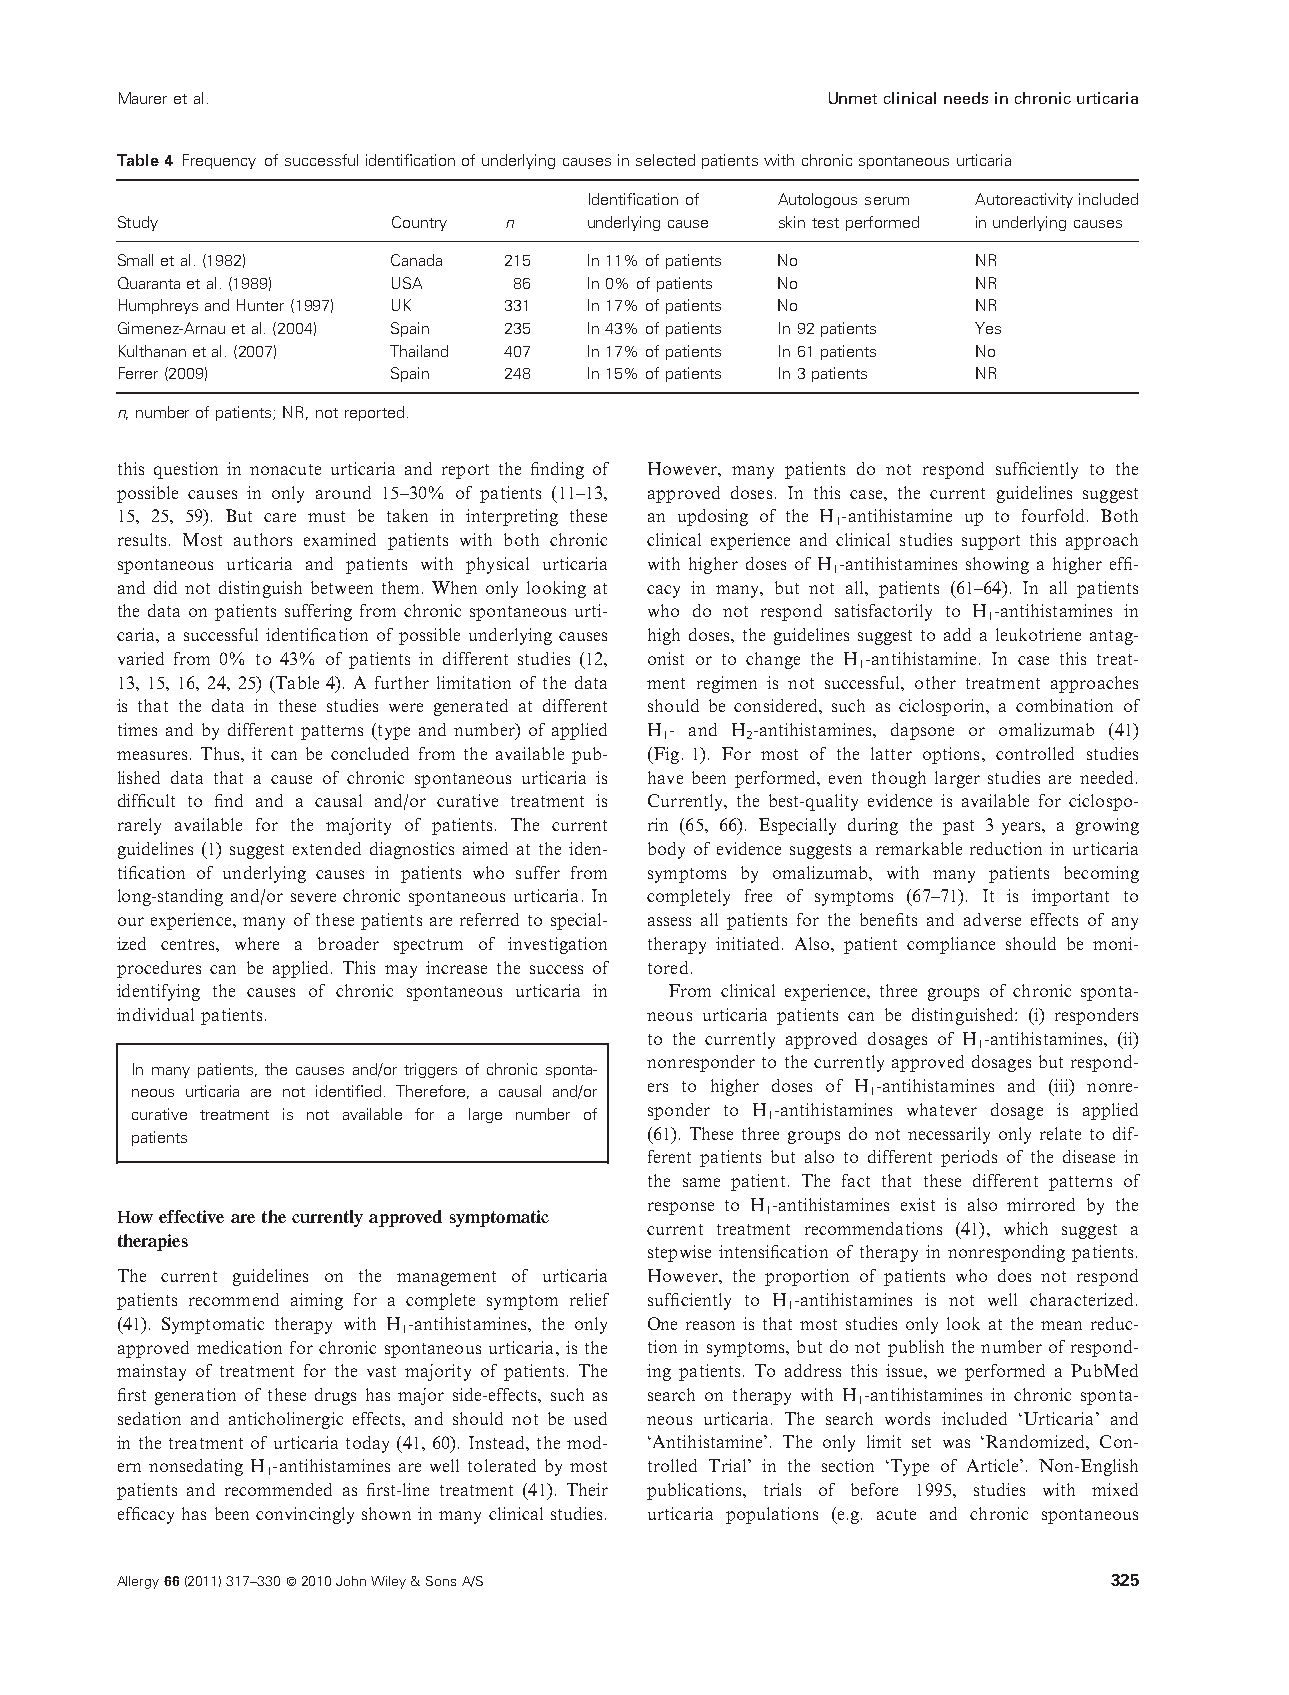 The width and height of the image is (1289, 1695). Describe the element at coordinates (305, 1515) in the image. I see `convincingly` at that location.
